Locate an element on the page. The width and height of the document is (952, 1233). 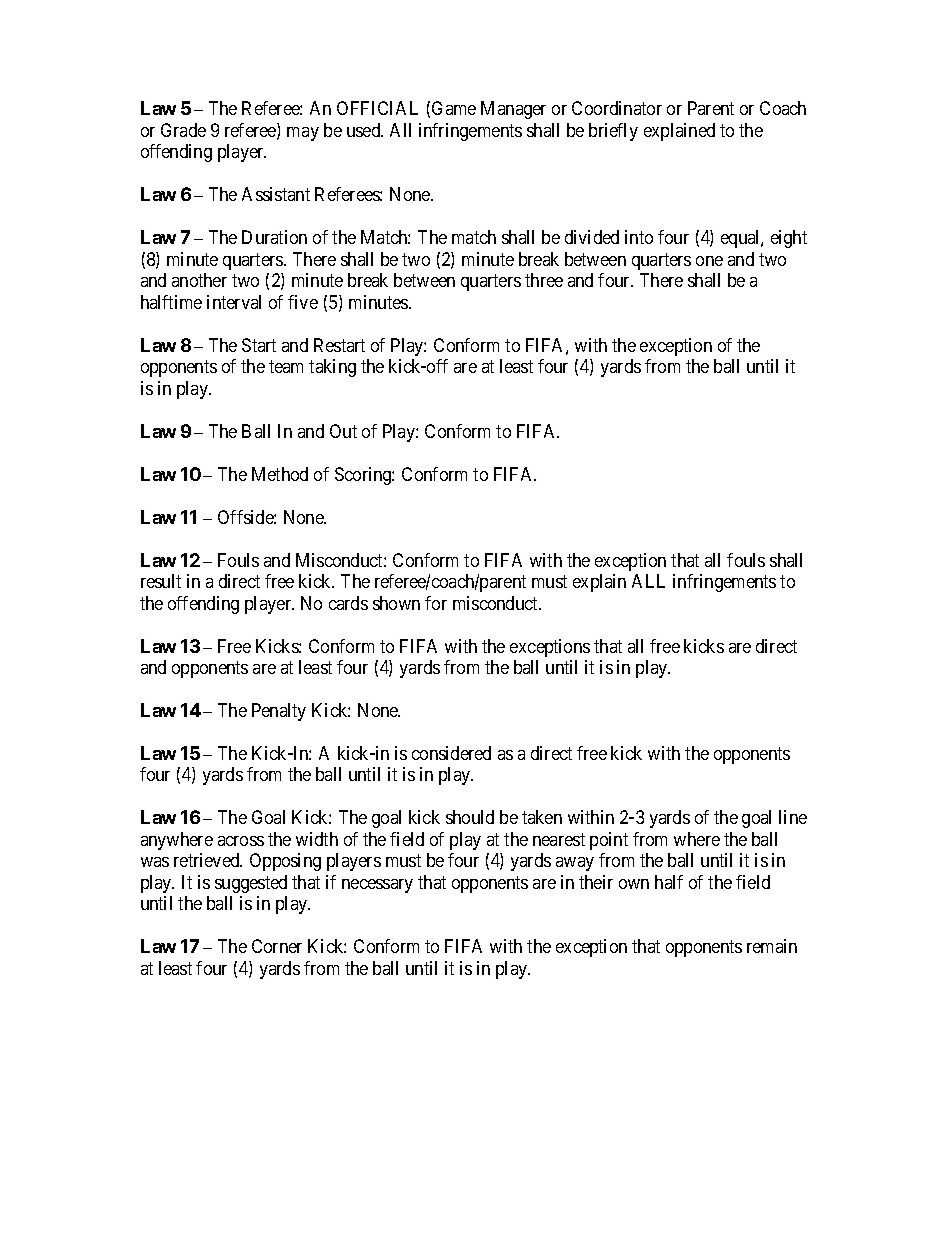
team is located at coordinates (286, 366).
